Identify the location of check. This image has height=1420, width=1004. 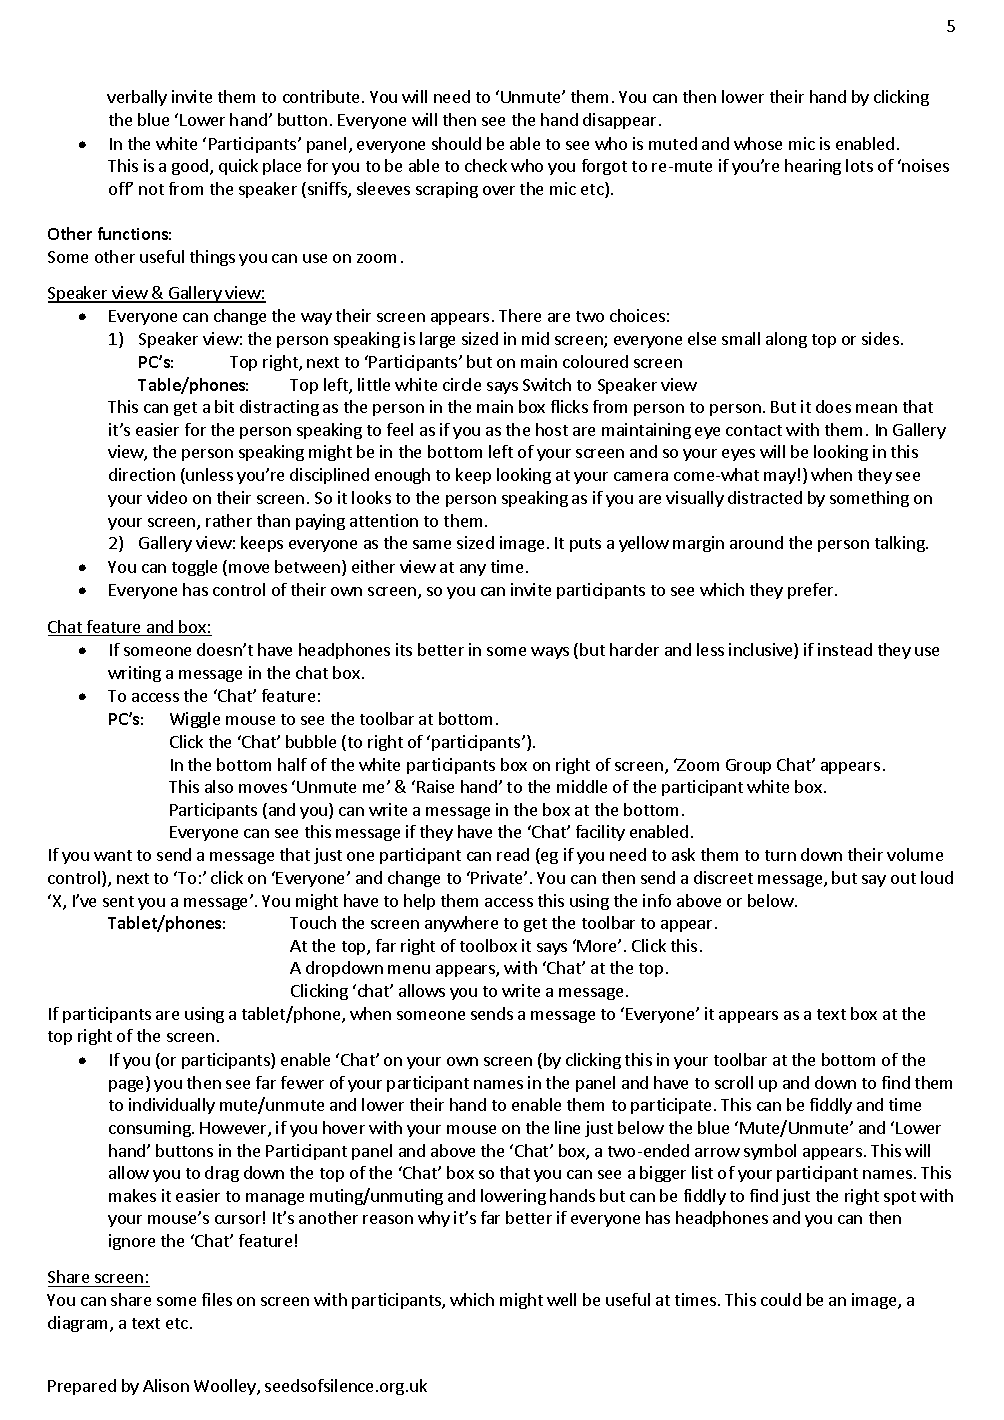
(486, 165).
